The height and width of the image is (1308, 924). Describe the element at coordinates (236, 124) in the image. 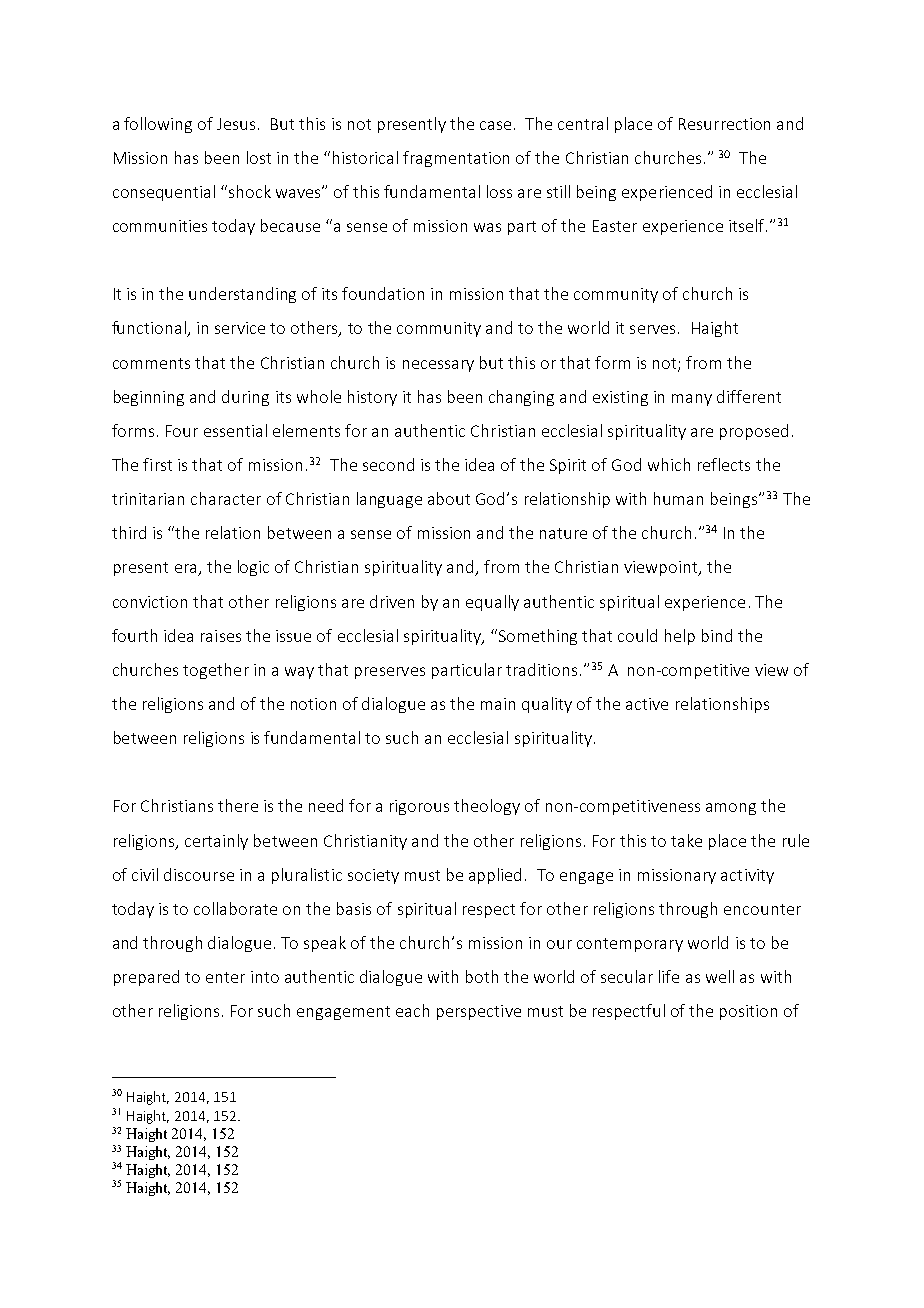

I see `Jesus` at that location.
